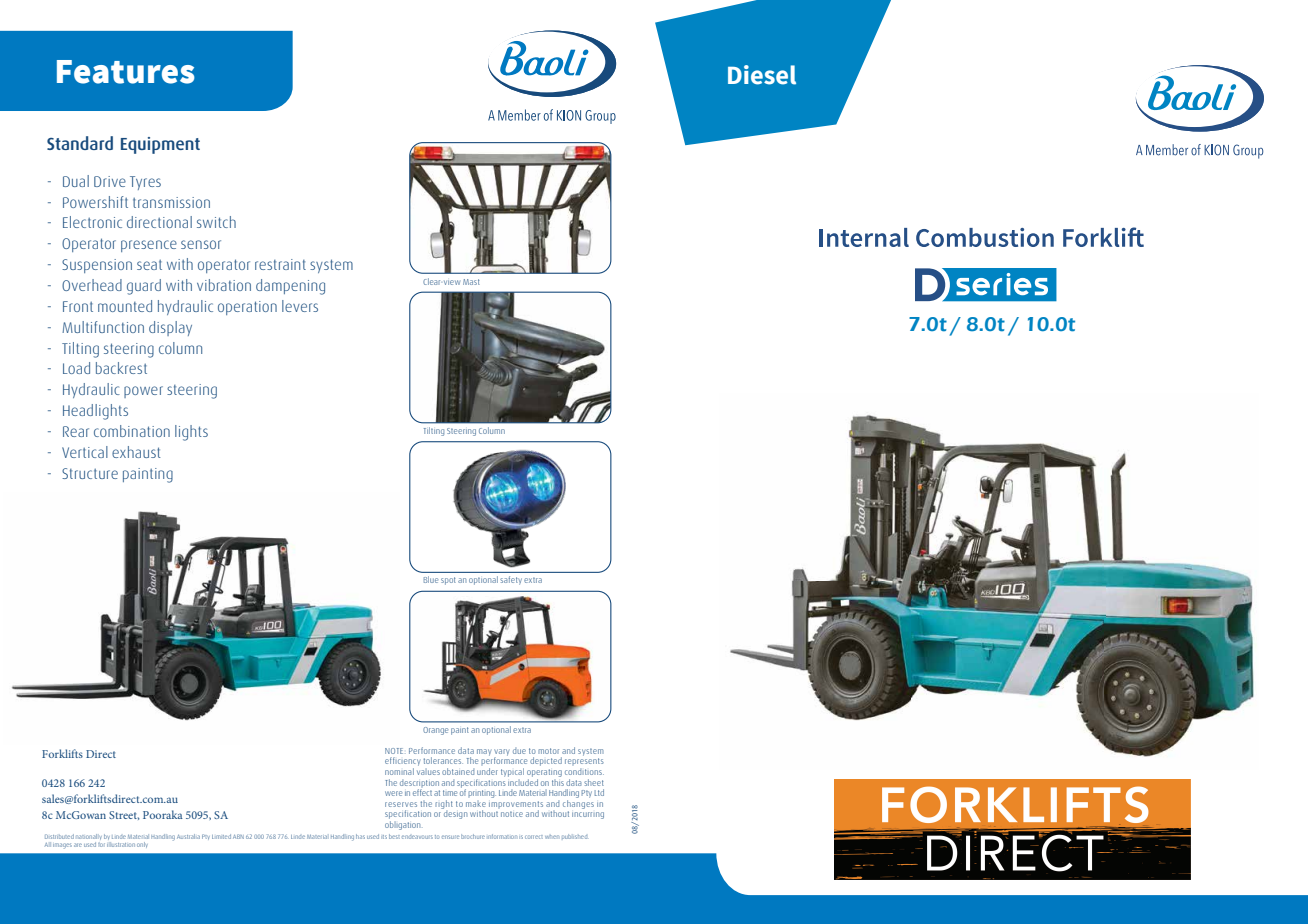 The image size is (1308, 924). Describe the element at coordinates (511, 580) in the image. I see `safety` at that location.
